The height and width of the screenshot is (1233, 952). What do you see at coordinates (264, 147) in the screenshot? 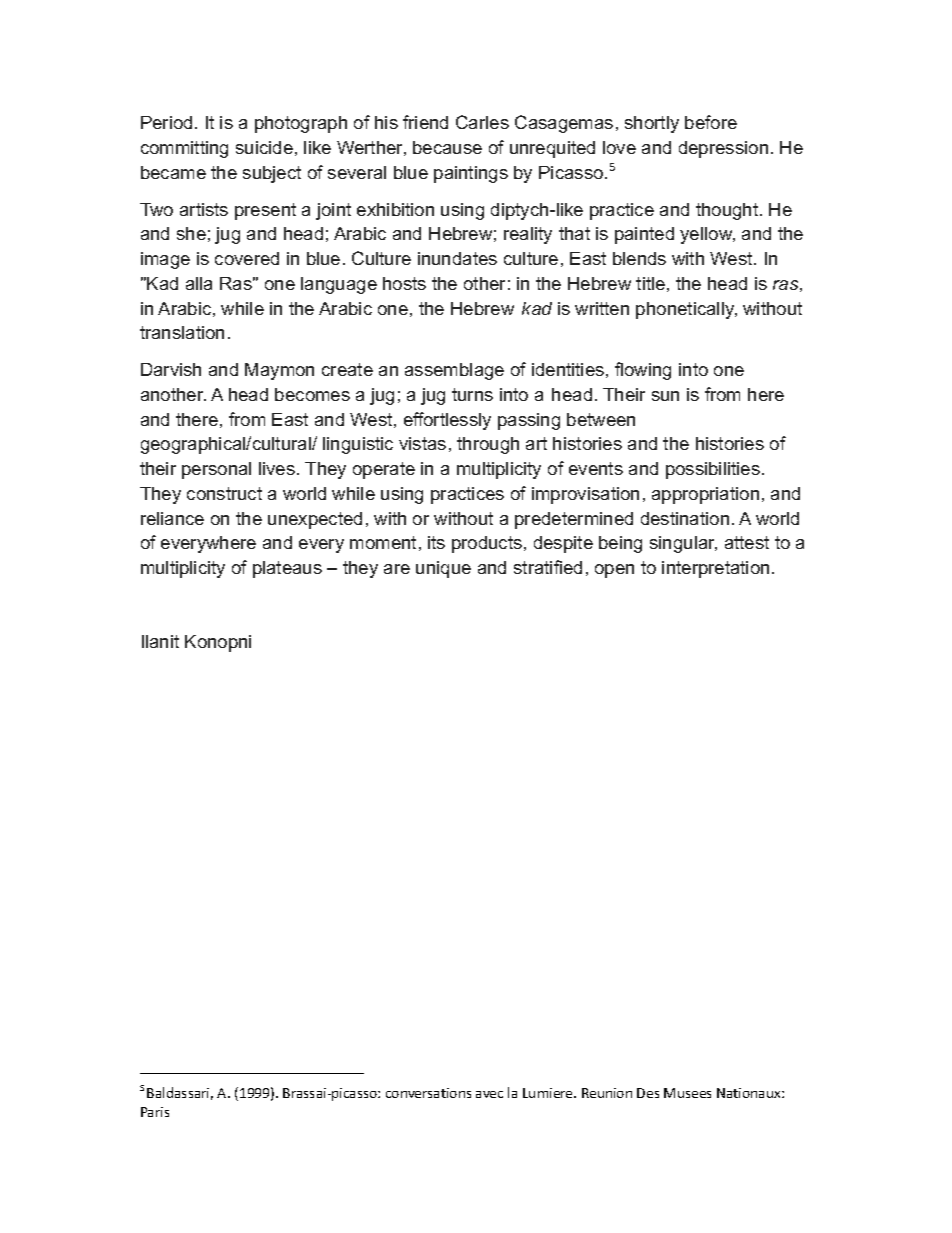
I see `suicide` at bounding box center [264, 147].
